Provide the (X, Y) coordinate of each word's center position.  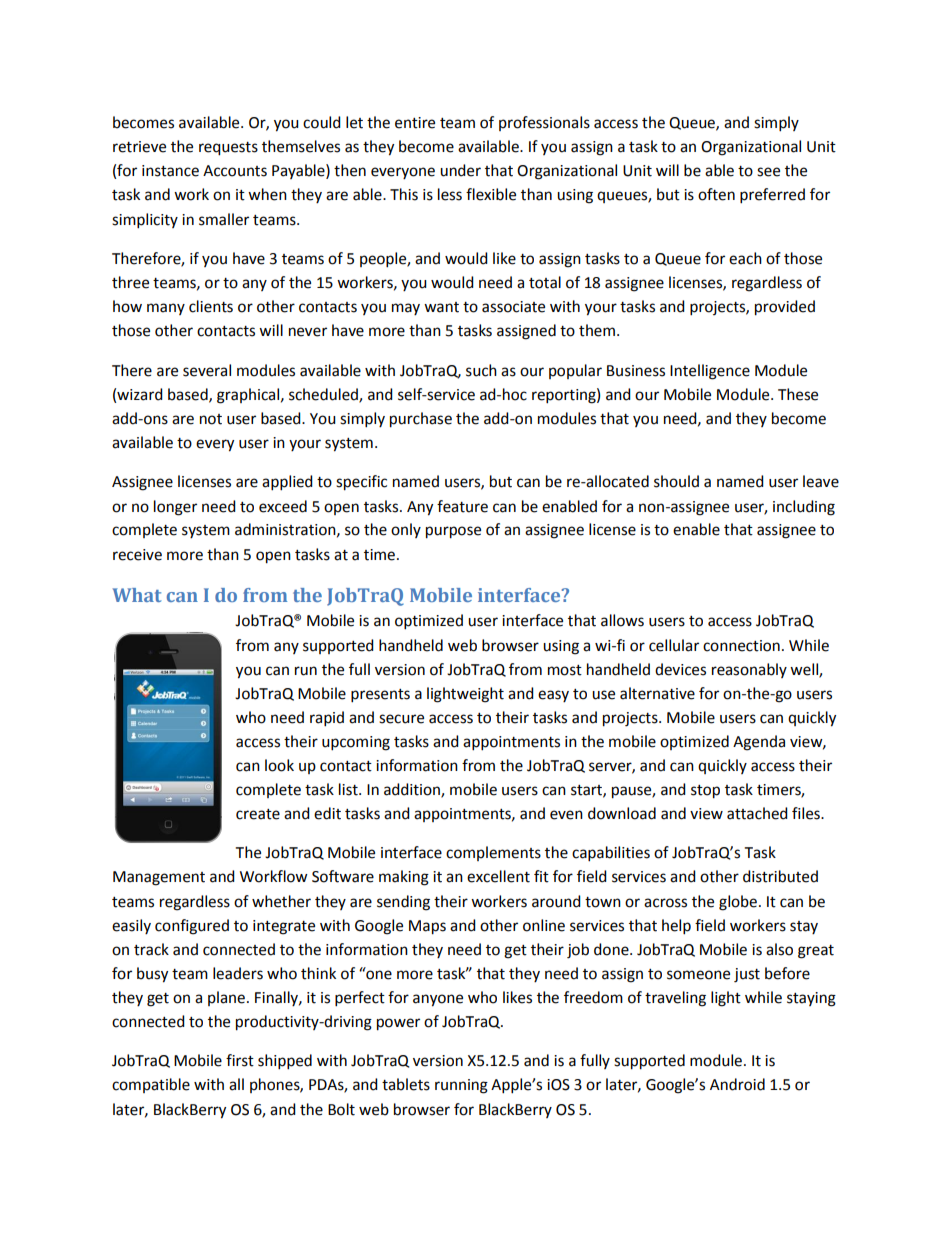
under (460, 170)
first (240, 1060)
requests (228, 149)
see (768, 172)
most (565, 670)
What (137, 595)
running (461, 1086)
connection (741, 646)
